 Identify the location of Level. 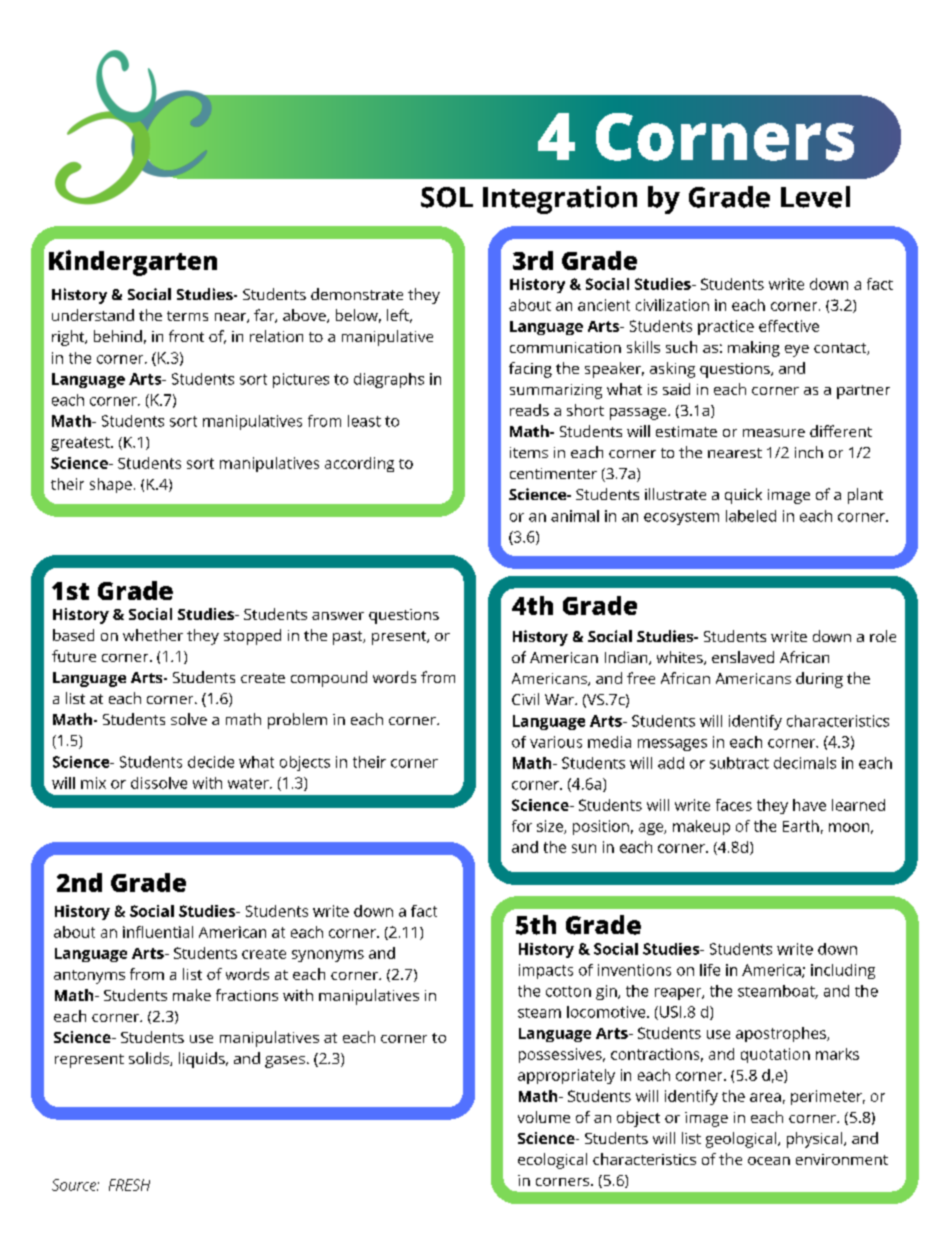
(815, 197).
